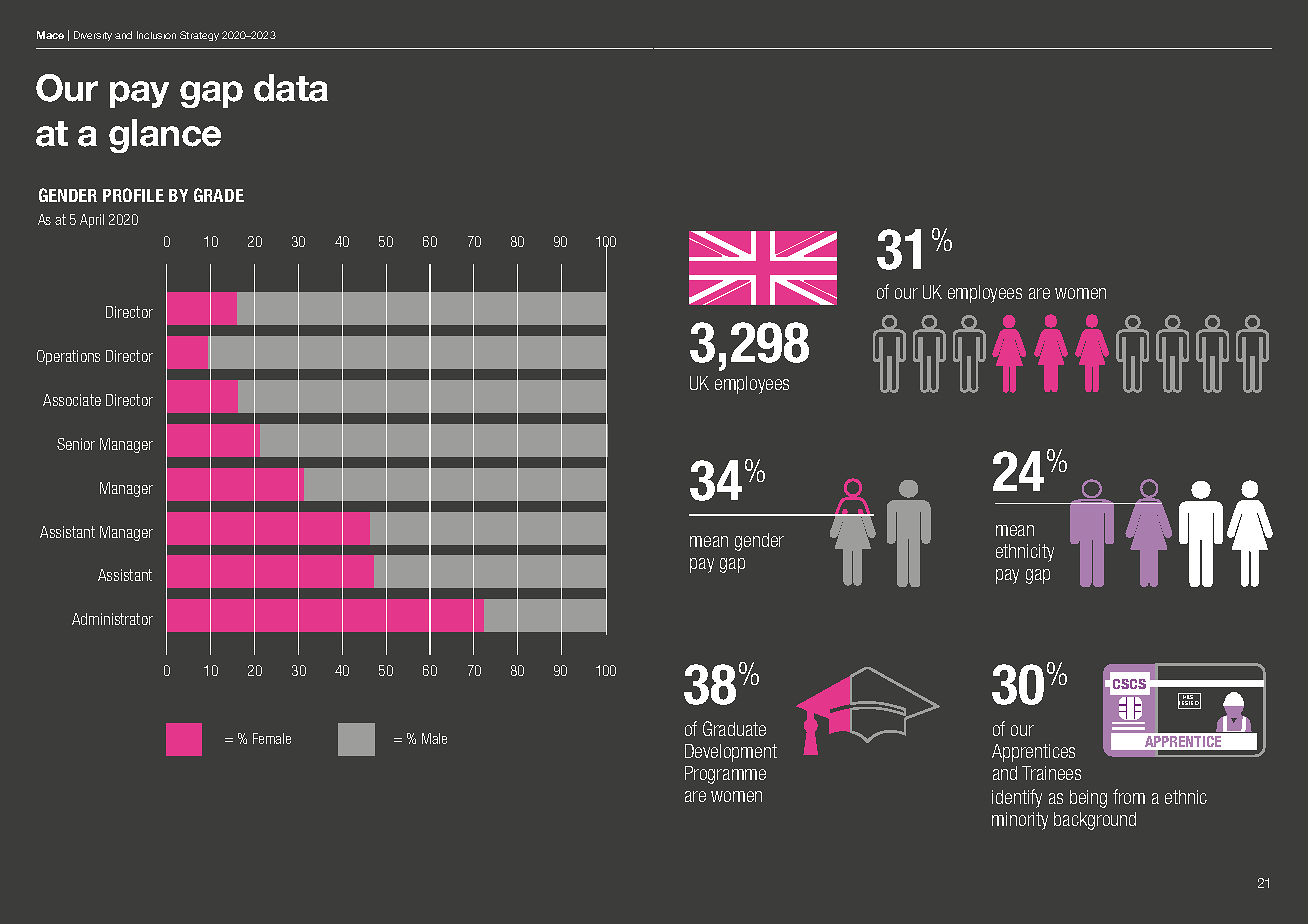 This screenshot has height=924, width=1308. I want to click on Associate, so click(72, 400).
